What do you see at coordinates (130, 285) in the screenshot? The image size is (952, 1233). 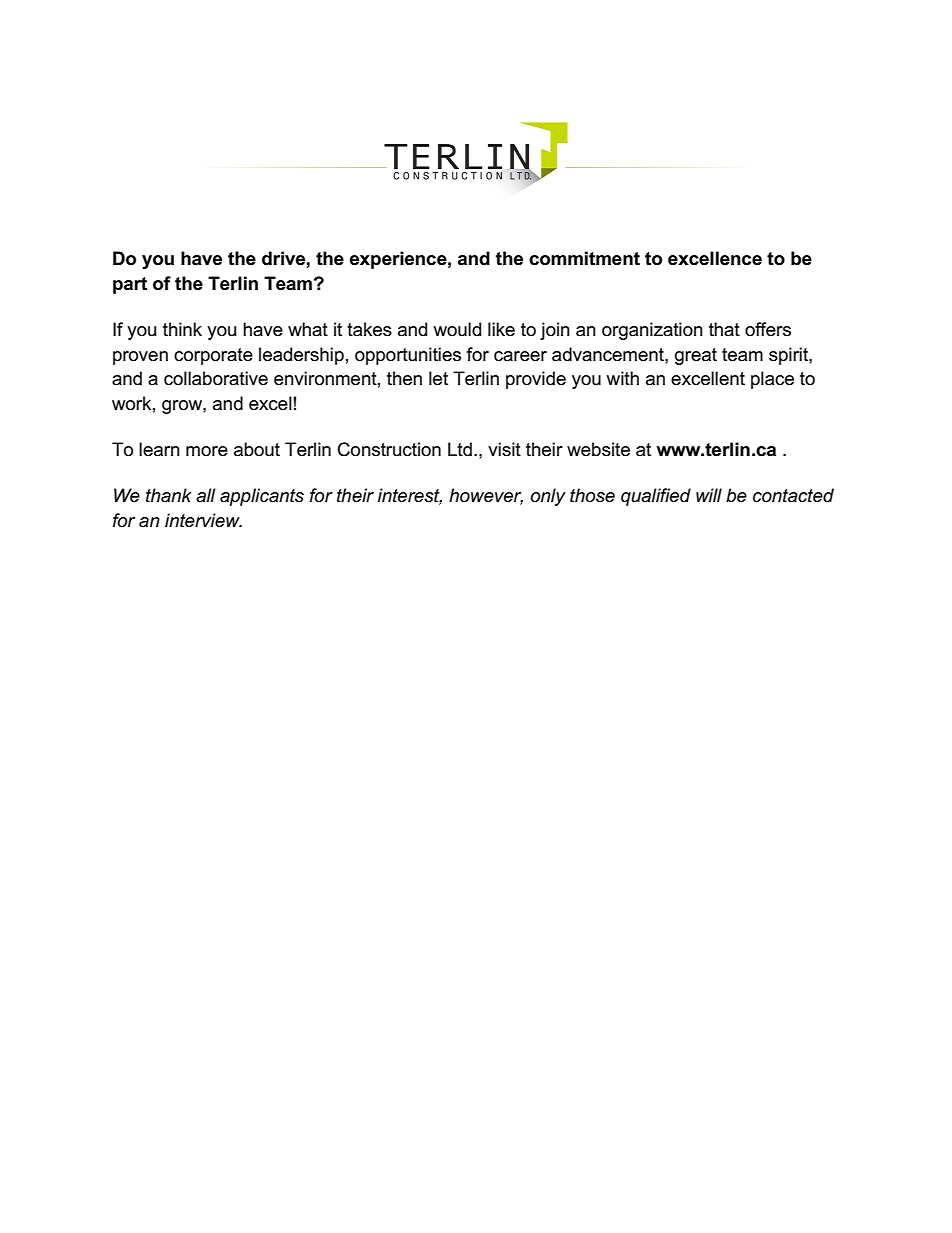 I see `part` at bounding box center [130, 285].
